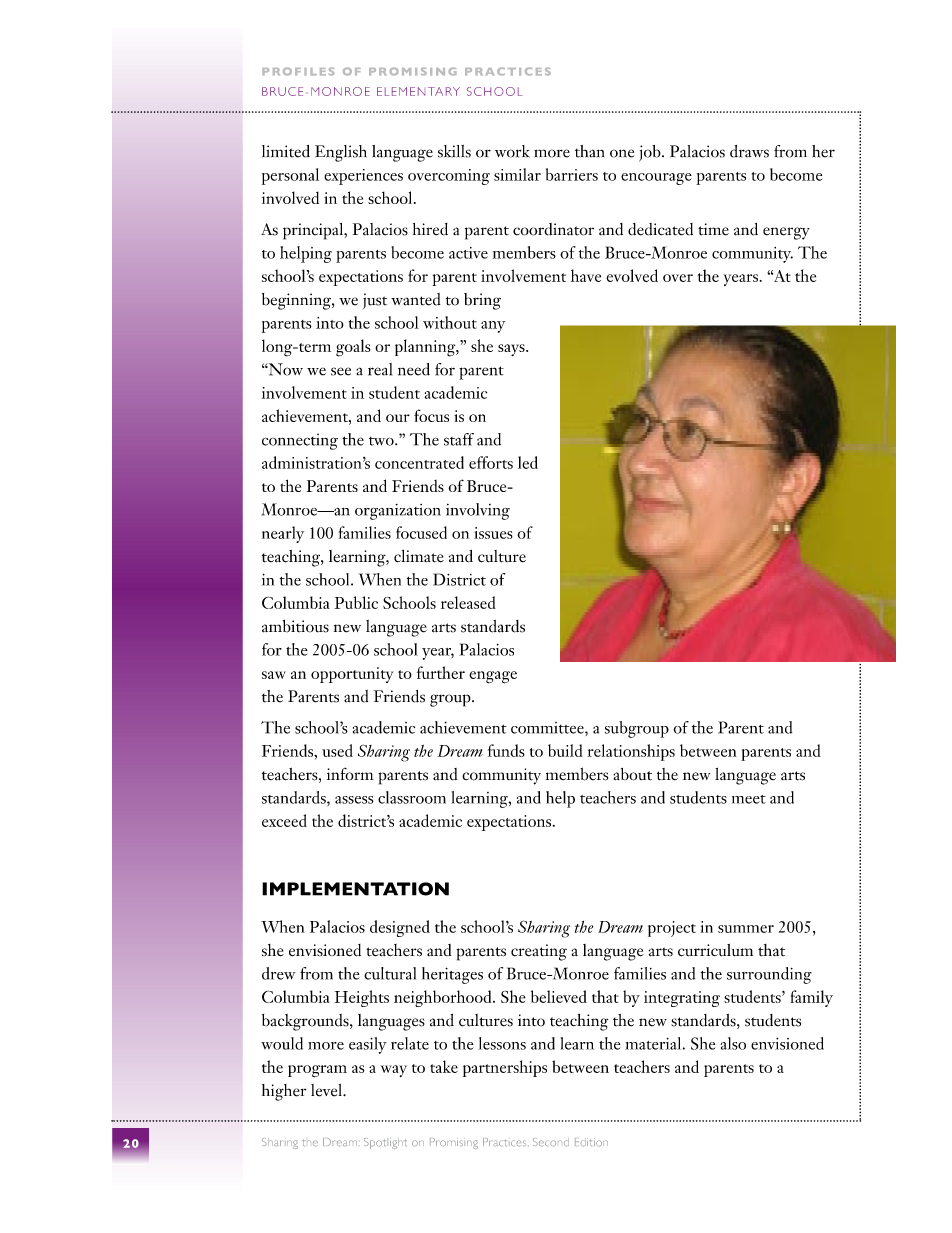 The width and height of the screenshot is (952, 1233). Describe the element at coordinates (749, 799) in the screenshot. I see `meet` at that location.
